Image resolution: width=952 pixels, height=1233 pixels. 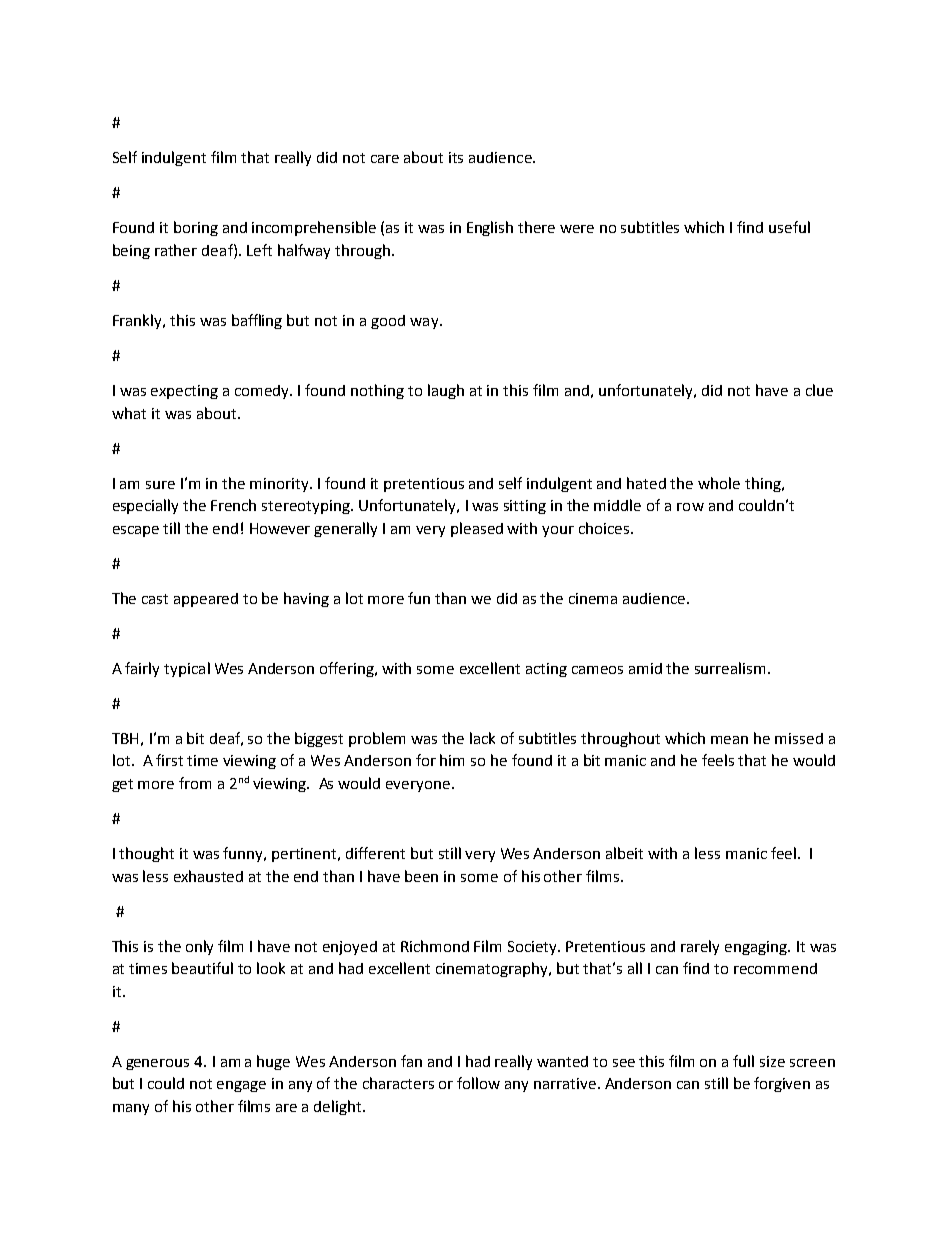 What do you see at coordinates (206, 600) in the page?
I see `appeared` at bounding box center [206, 600].
